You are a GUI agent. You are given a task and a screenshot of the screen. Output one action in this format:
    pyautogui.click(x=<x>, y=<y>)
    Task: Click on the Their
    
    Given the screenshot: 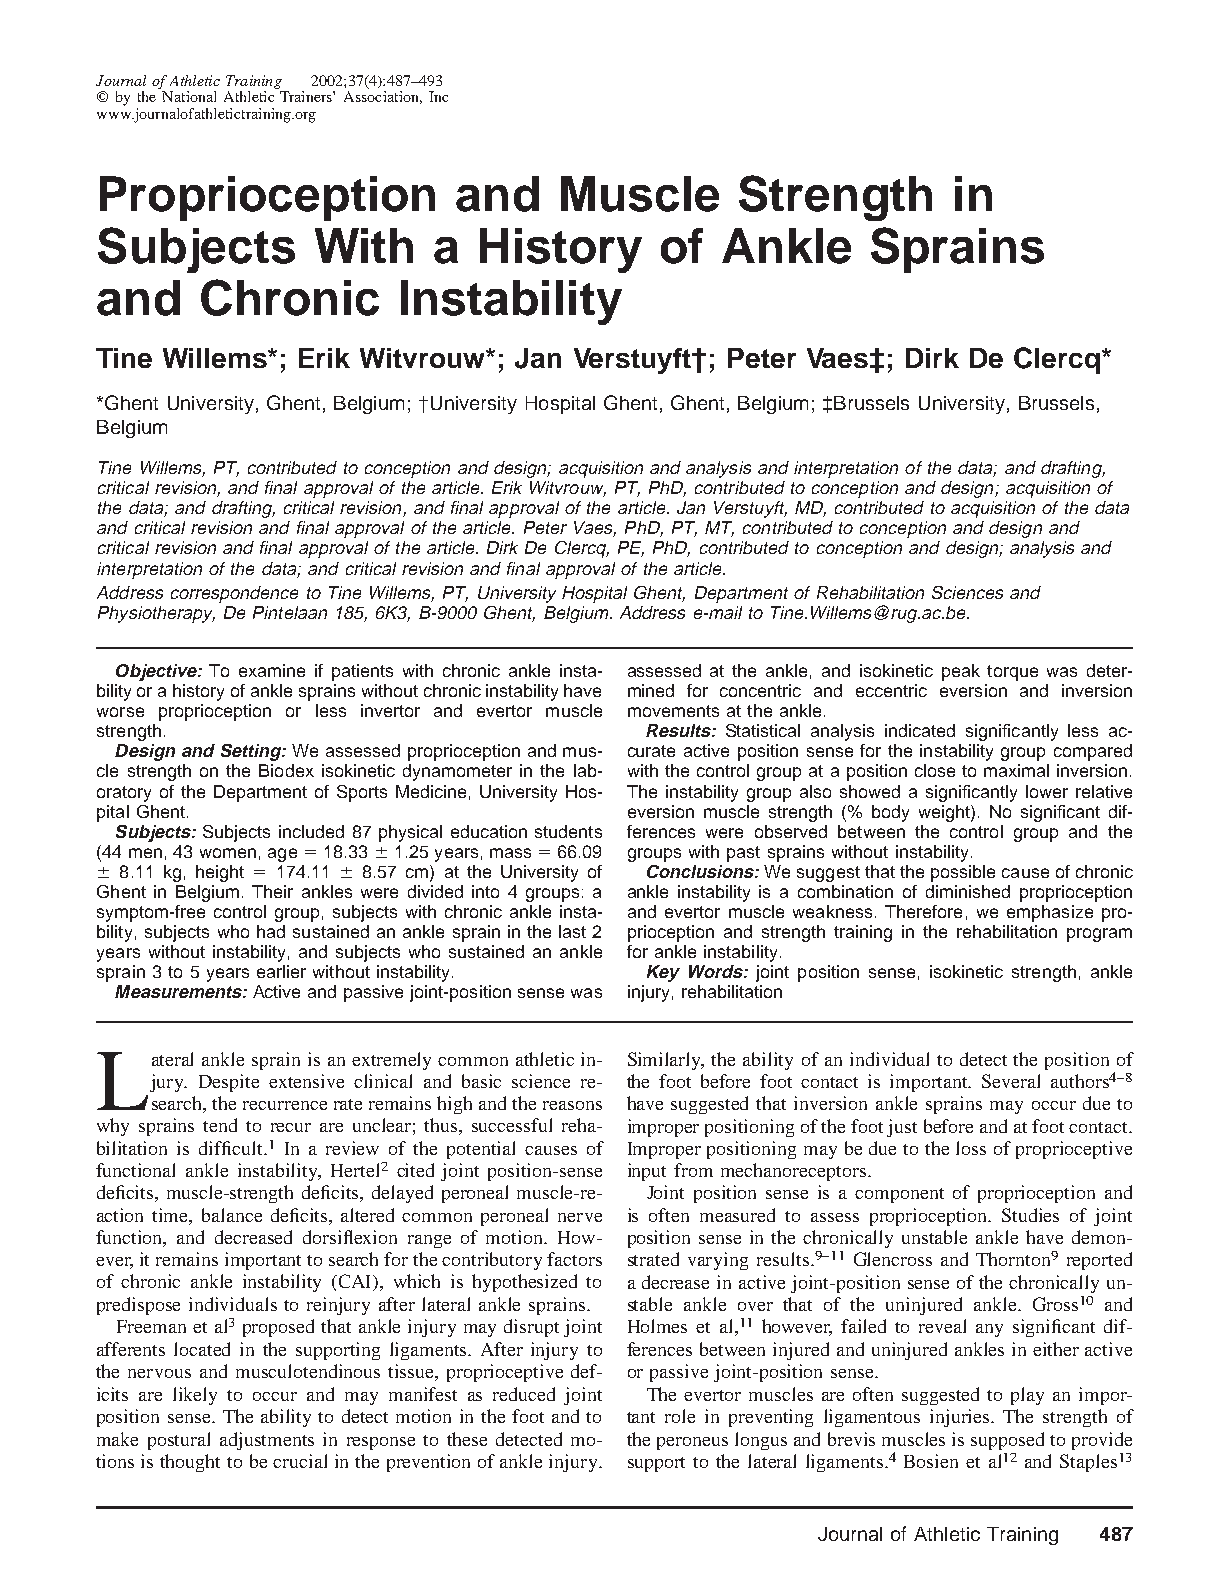 What is the action you would take?
    pyautogui.click(x=272, y=891)
